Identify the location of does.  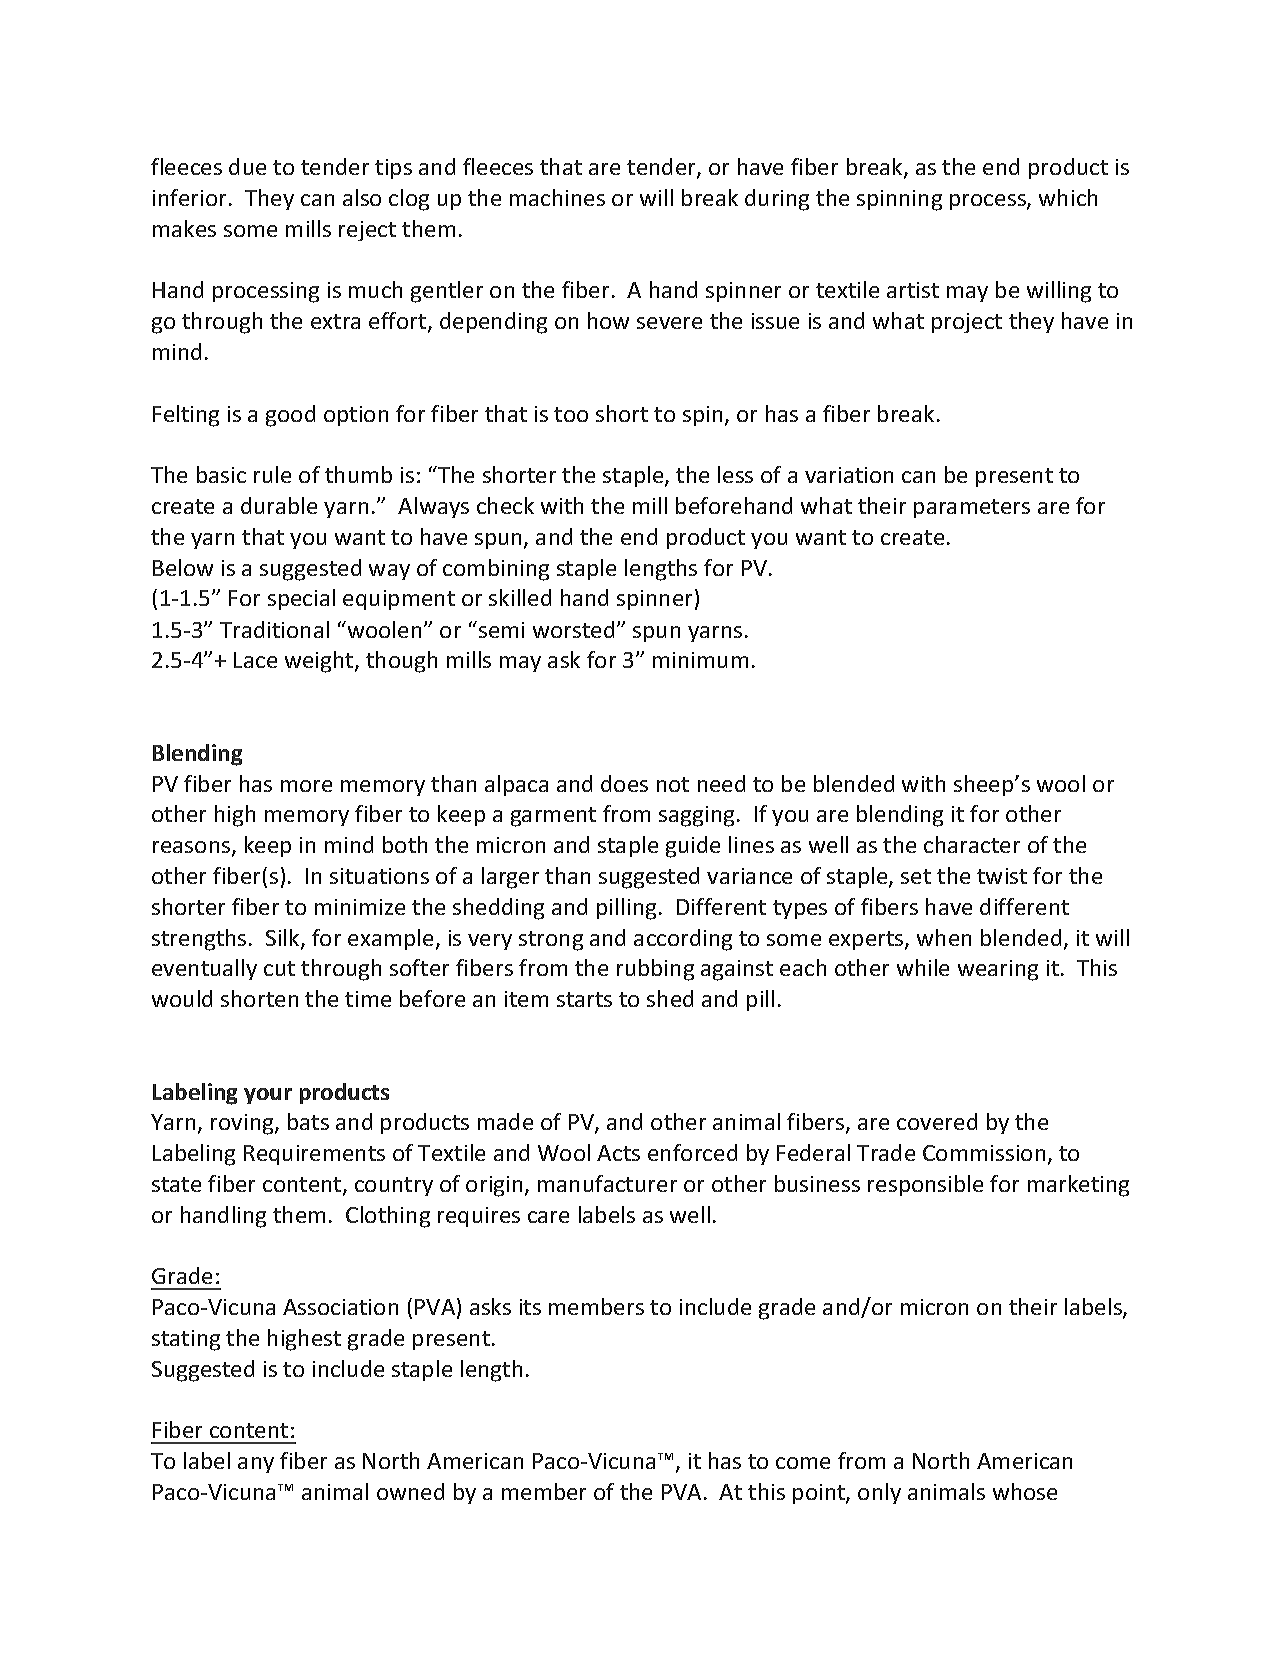
(624, 783).
